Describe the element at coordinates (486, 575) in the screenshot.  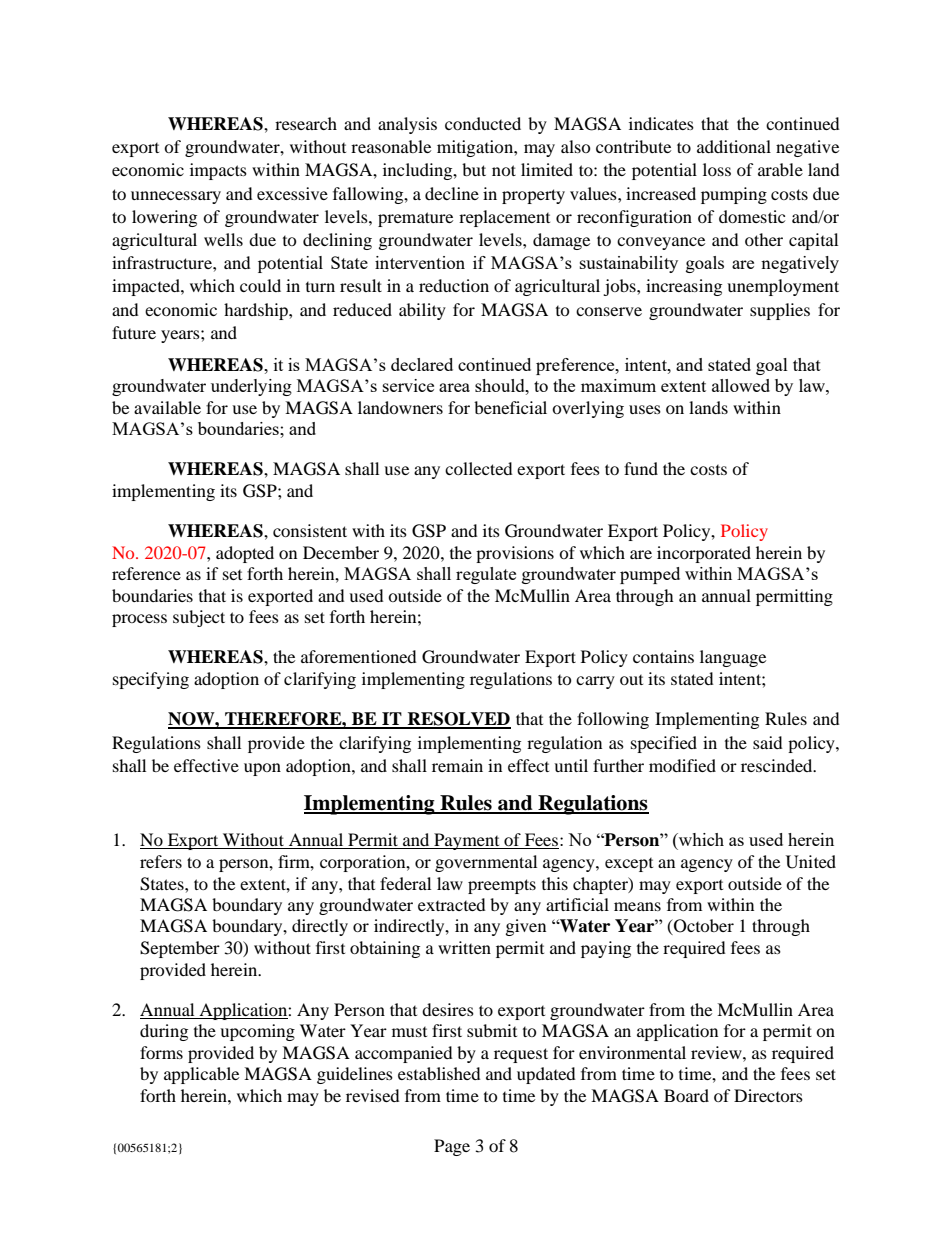
I see `regulate` at that location.
